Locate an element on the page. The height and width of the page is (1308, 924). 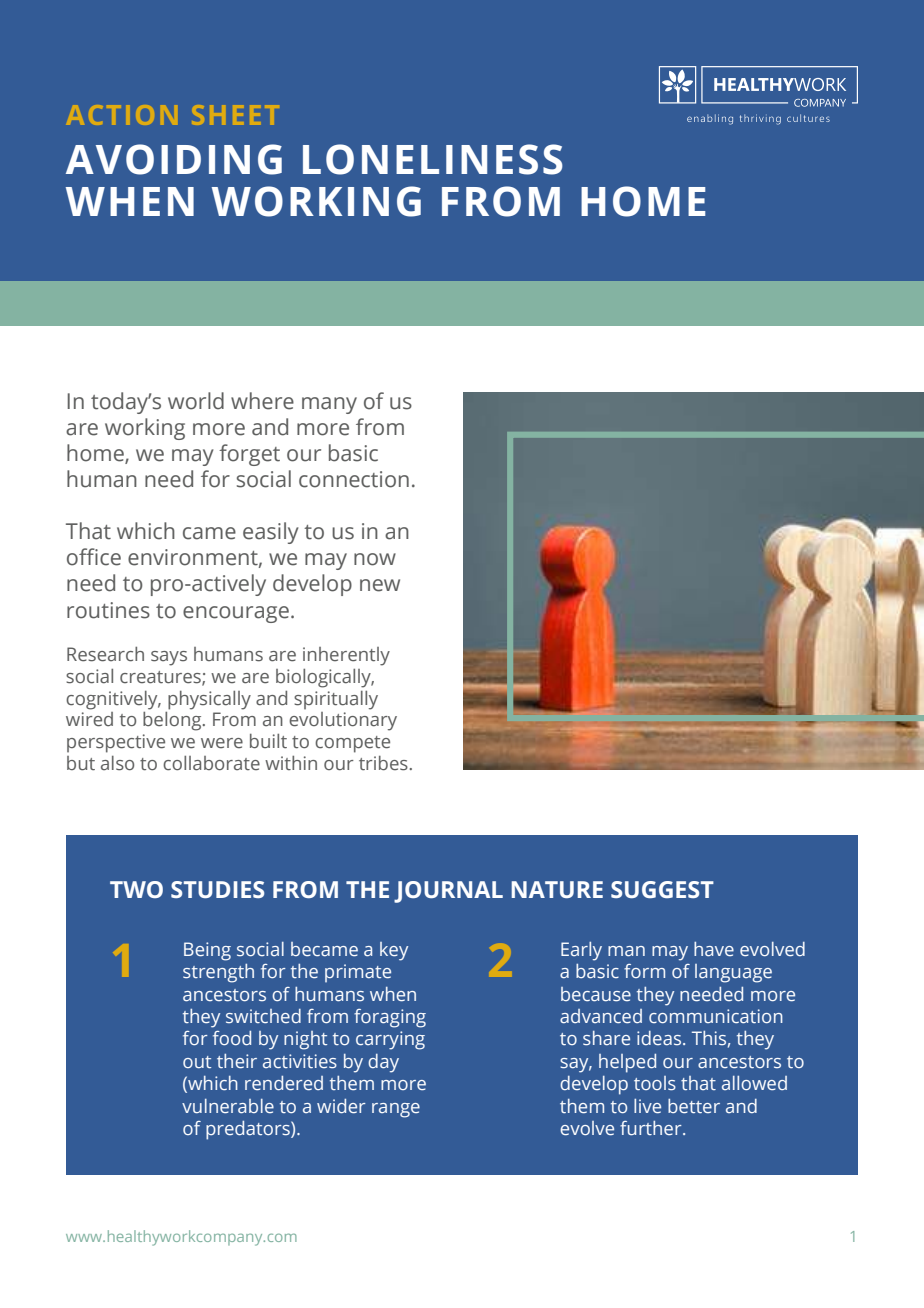
AVOIDING is located at coordinates (174, 159).
